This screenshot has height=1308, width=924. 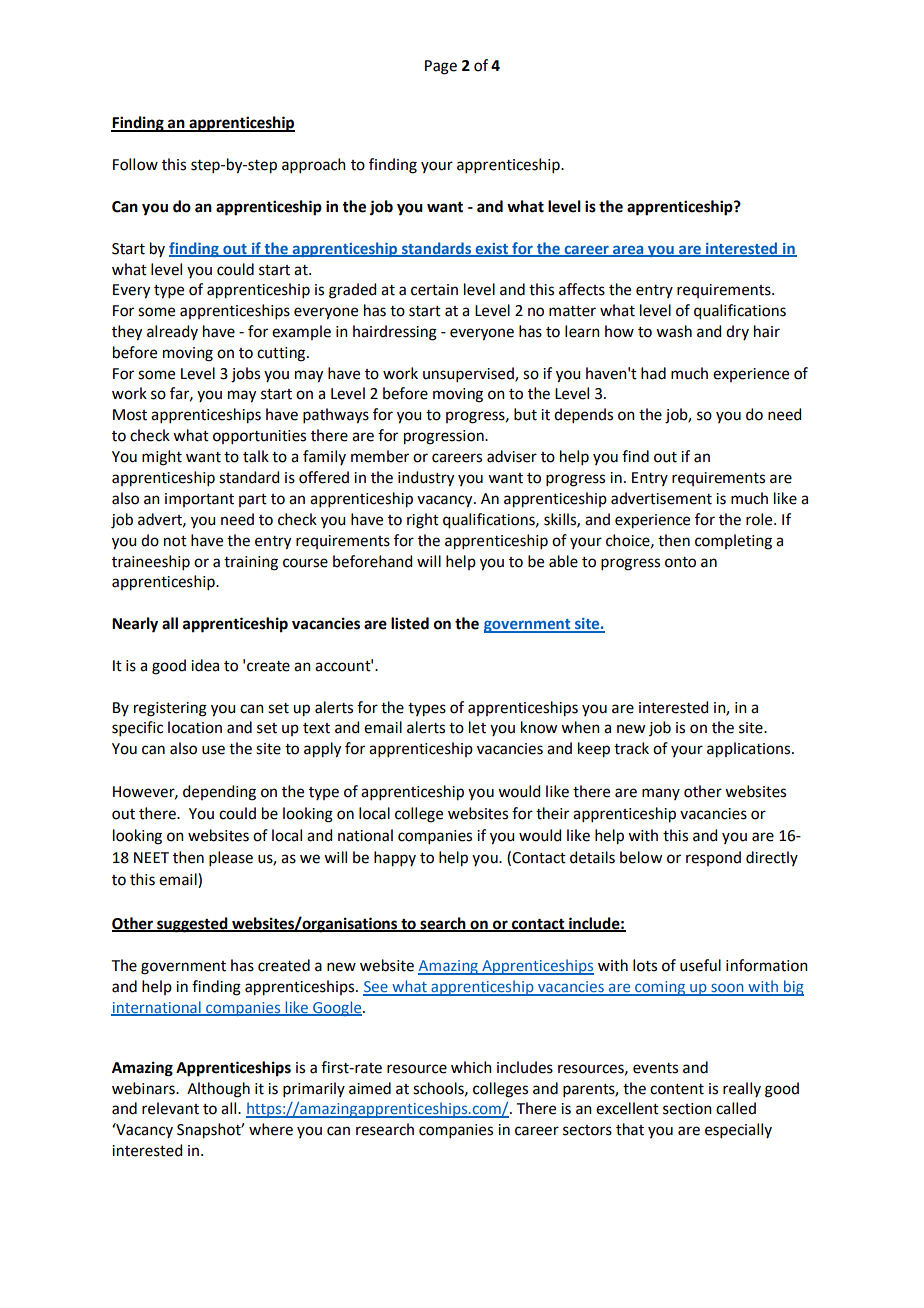 I want to click on happy, so click(x=395, y=859).
